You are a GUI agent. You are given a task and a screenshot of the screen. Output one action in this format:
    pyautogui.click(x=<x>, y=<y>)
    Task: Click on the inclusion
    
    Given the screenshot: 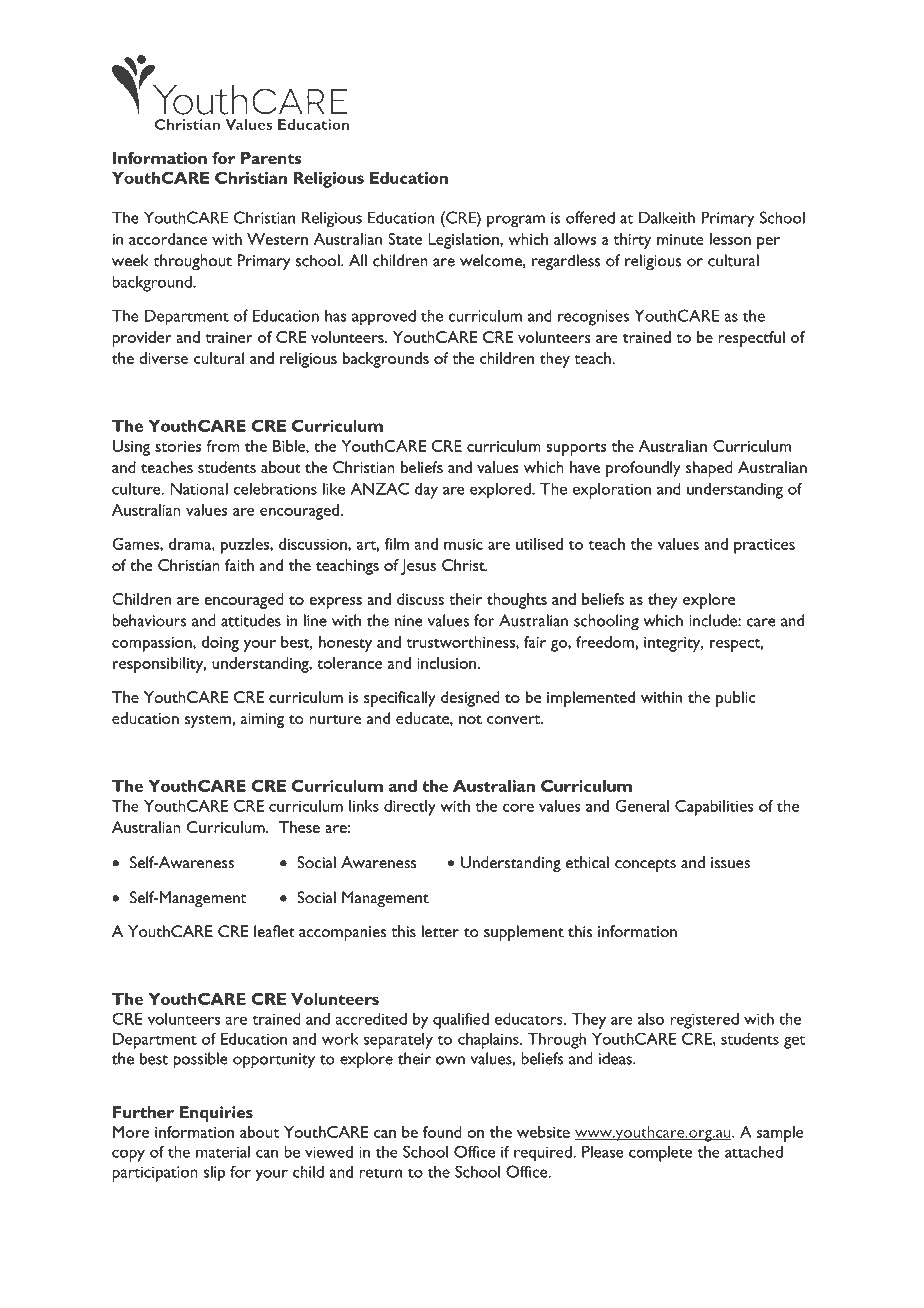 What is the action you would take?
    pyautogui.click(x=446, y=663)
